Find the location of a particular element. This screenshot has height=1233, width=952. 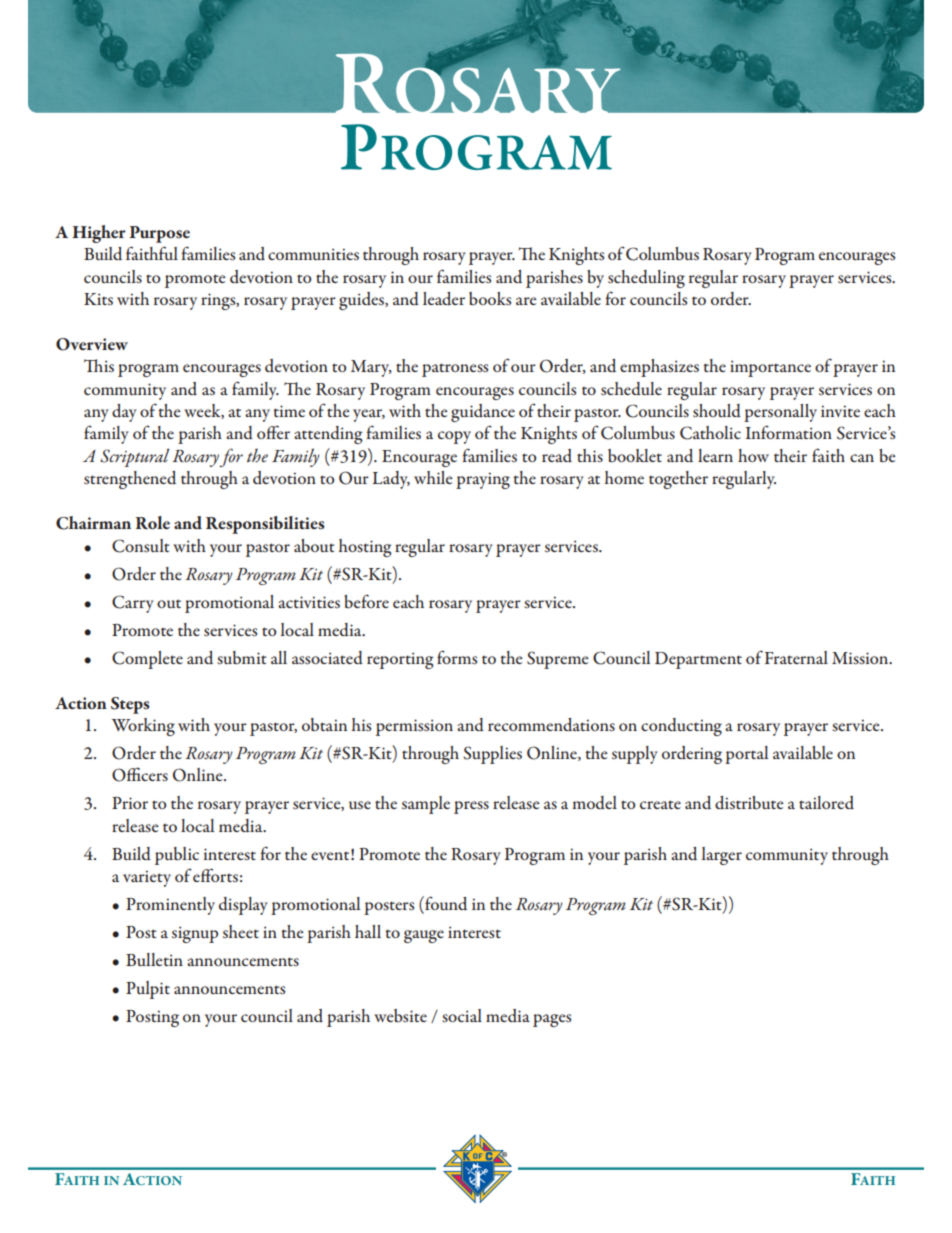

press is located at coordinates (471, 807).
